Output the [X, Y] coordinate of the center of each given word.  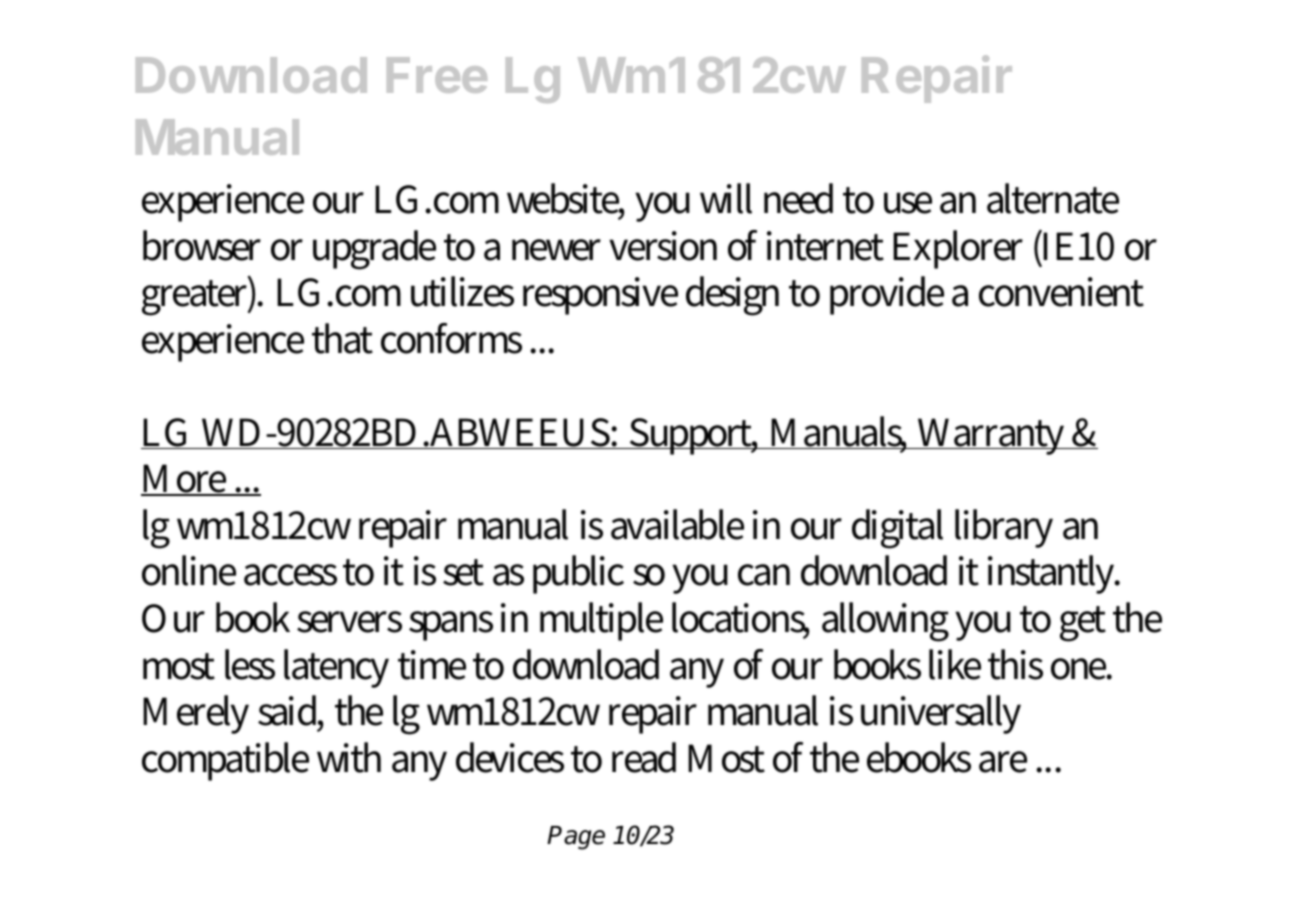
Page [576, 838]
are [1003, 762]
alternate [1053, 198]
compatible [225, 761]
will [726, 198]
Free [437, 75]
